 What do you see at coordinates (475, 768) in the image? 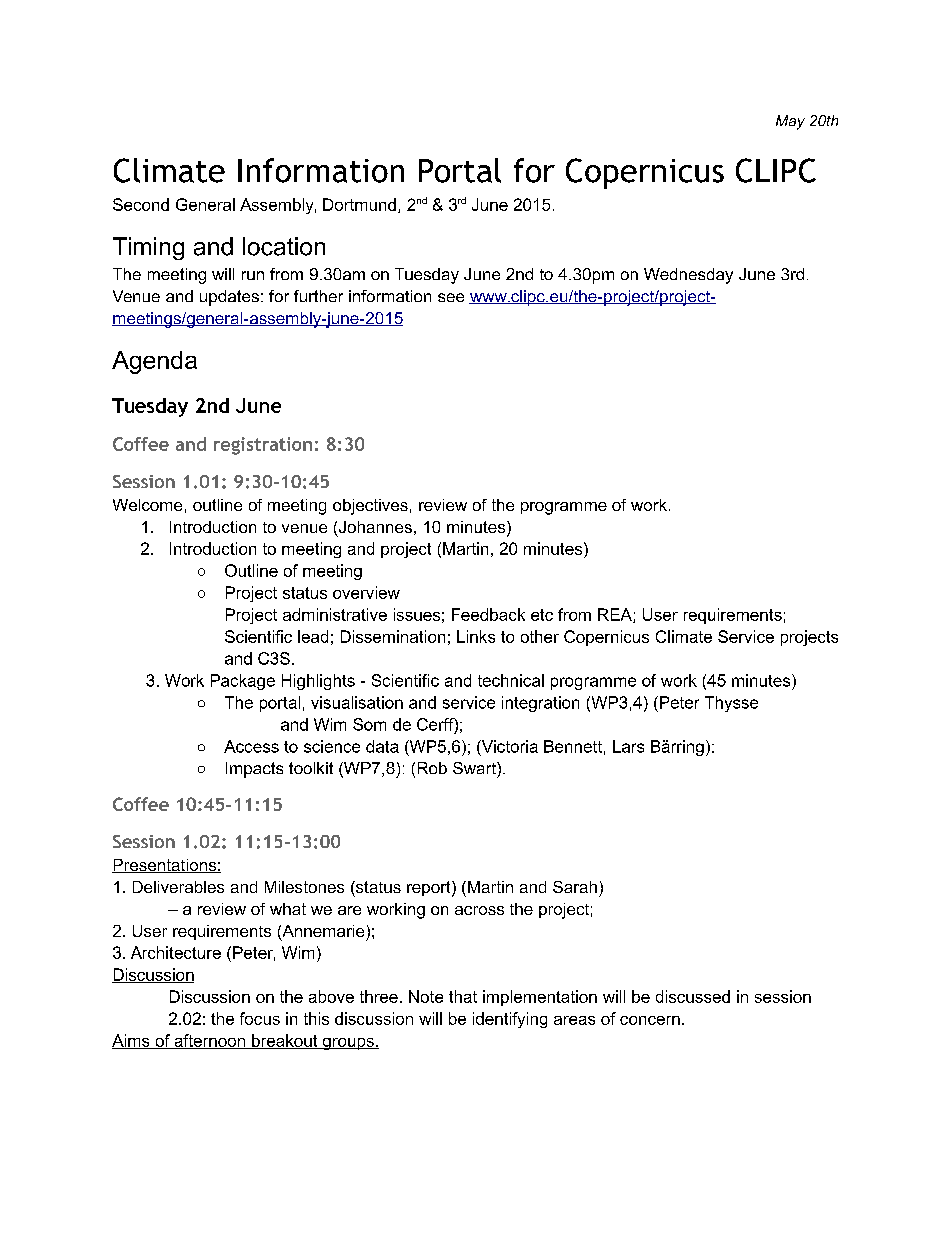
I see `Swart` at bounding box center [475, 768].
